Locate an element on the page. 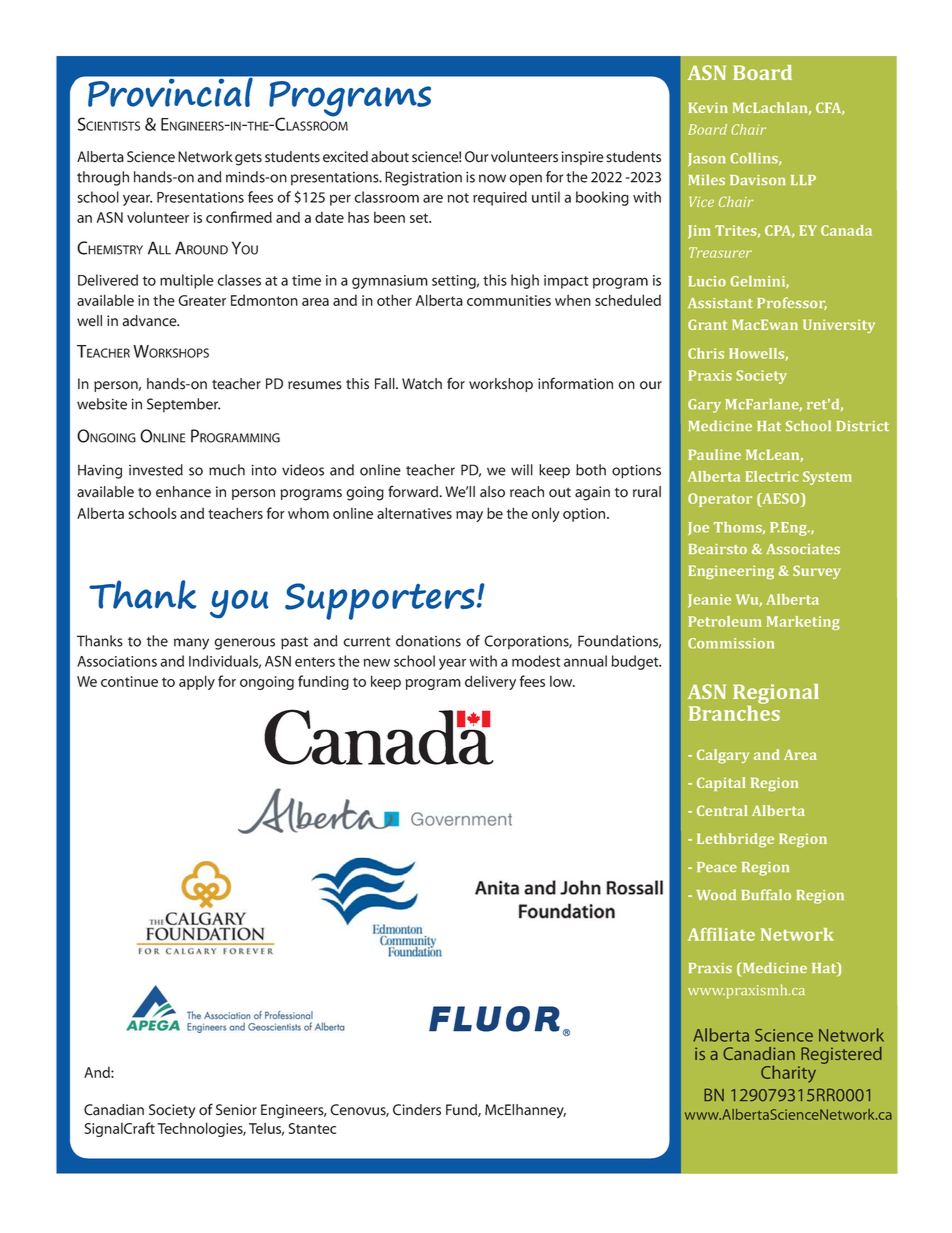  Davison is located at coordinates (758, 180).
